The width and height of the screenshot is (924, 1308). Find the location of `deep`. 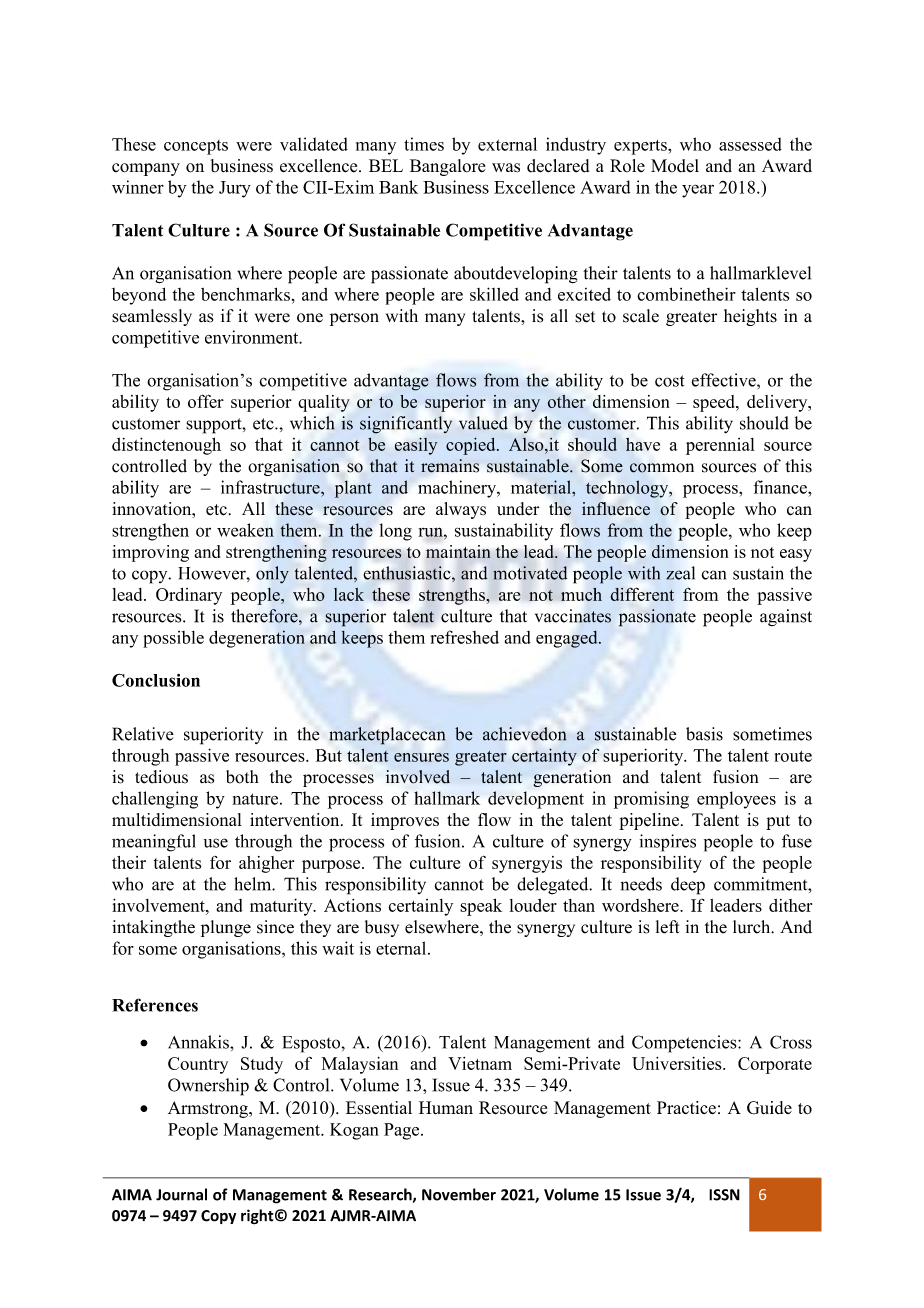

deep is located at coordinates (688, 886).
